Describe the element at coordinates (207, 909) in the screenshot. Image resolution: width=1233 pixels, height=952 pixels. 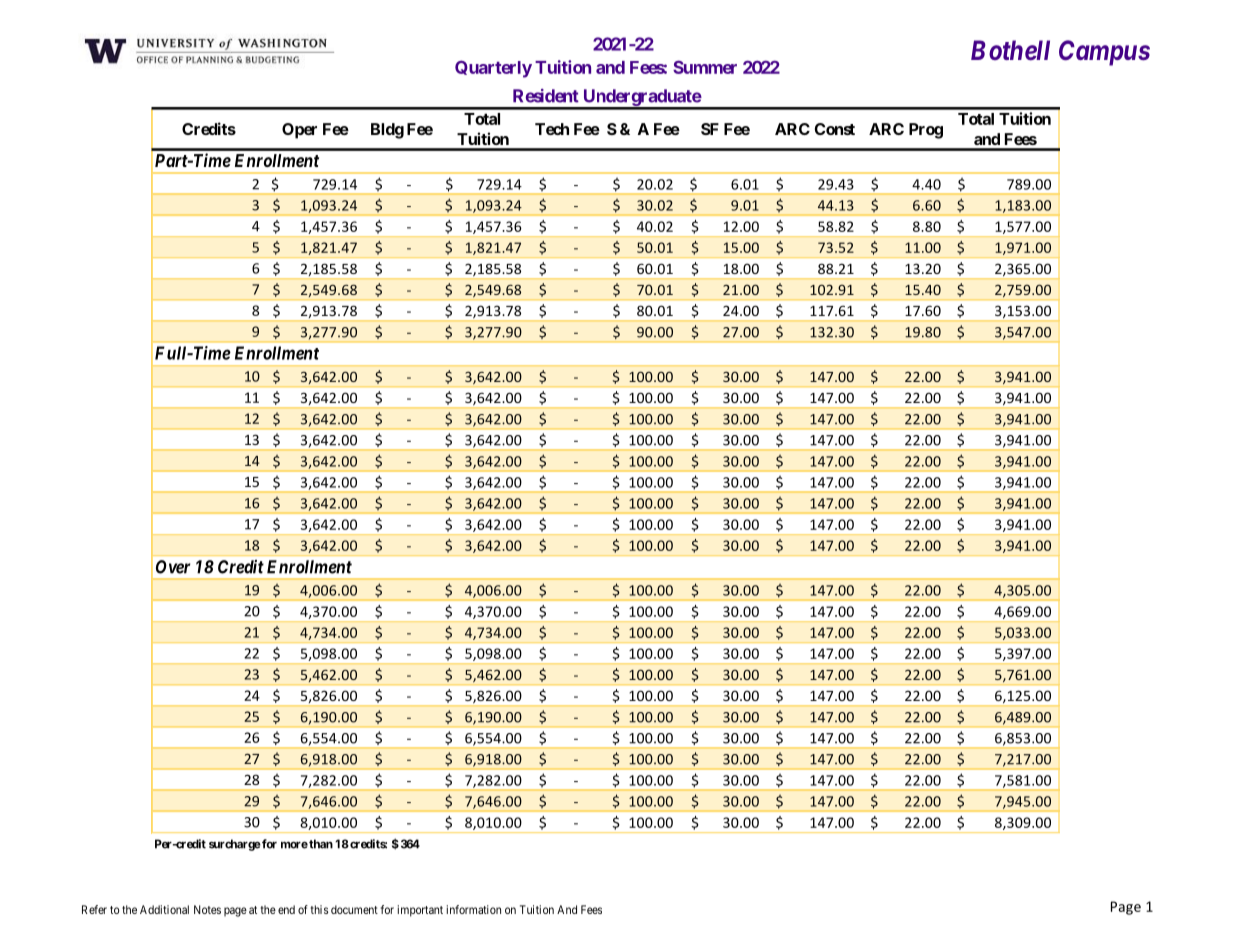
I see `Notes` at that location.
